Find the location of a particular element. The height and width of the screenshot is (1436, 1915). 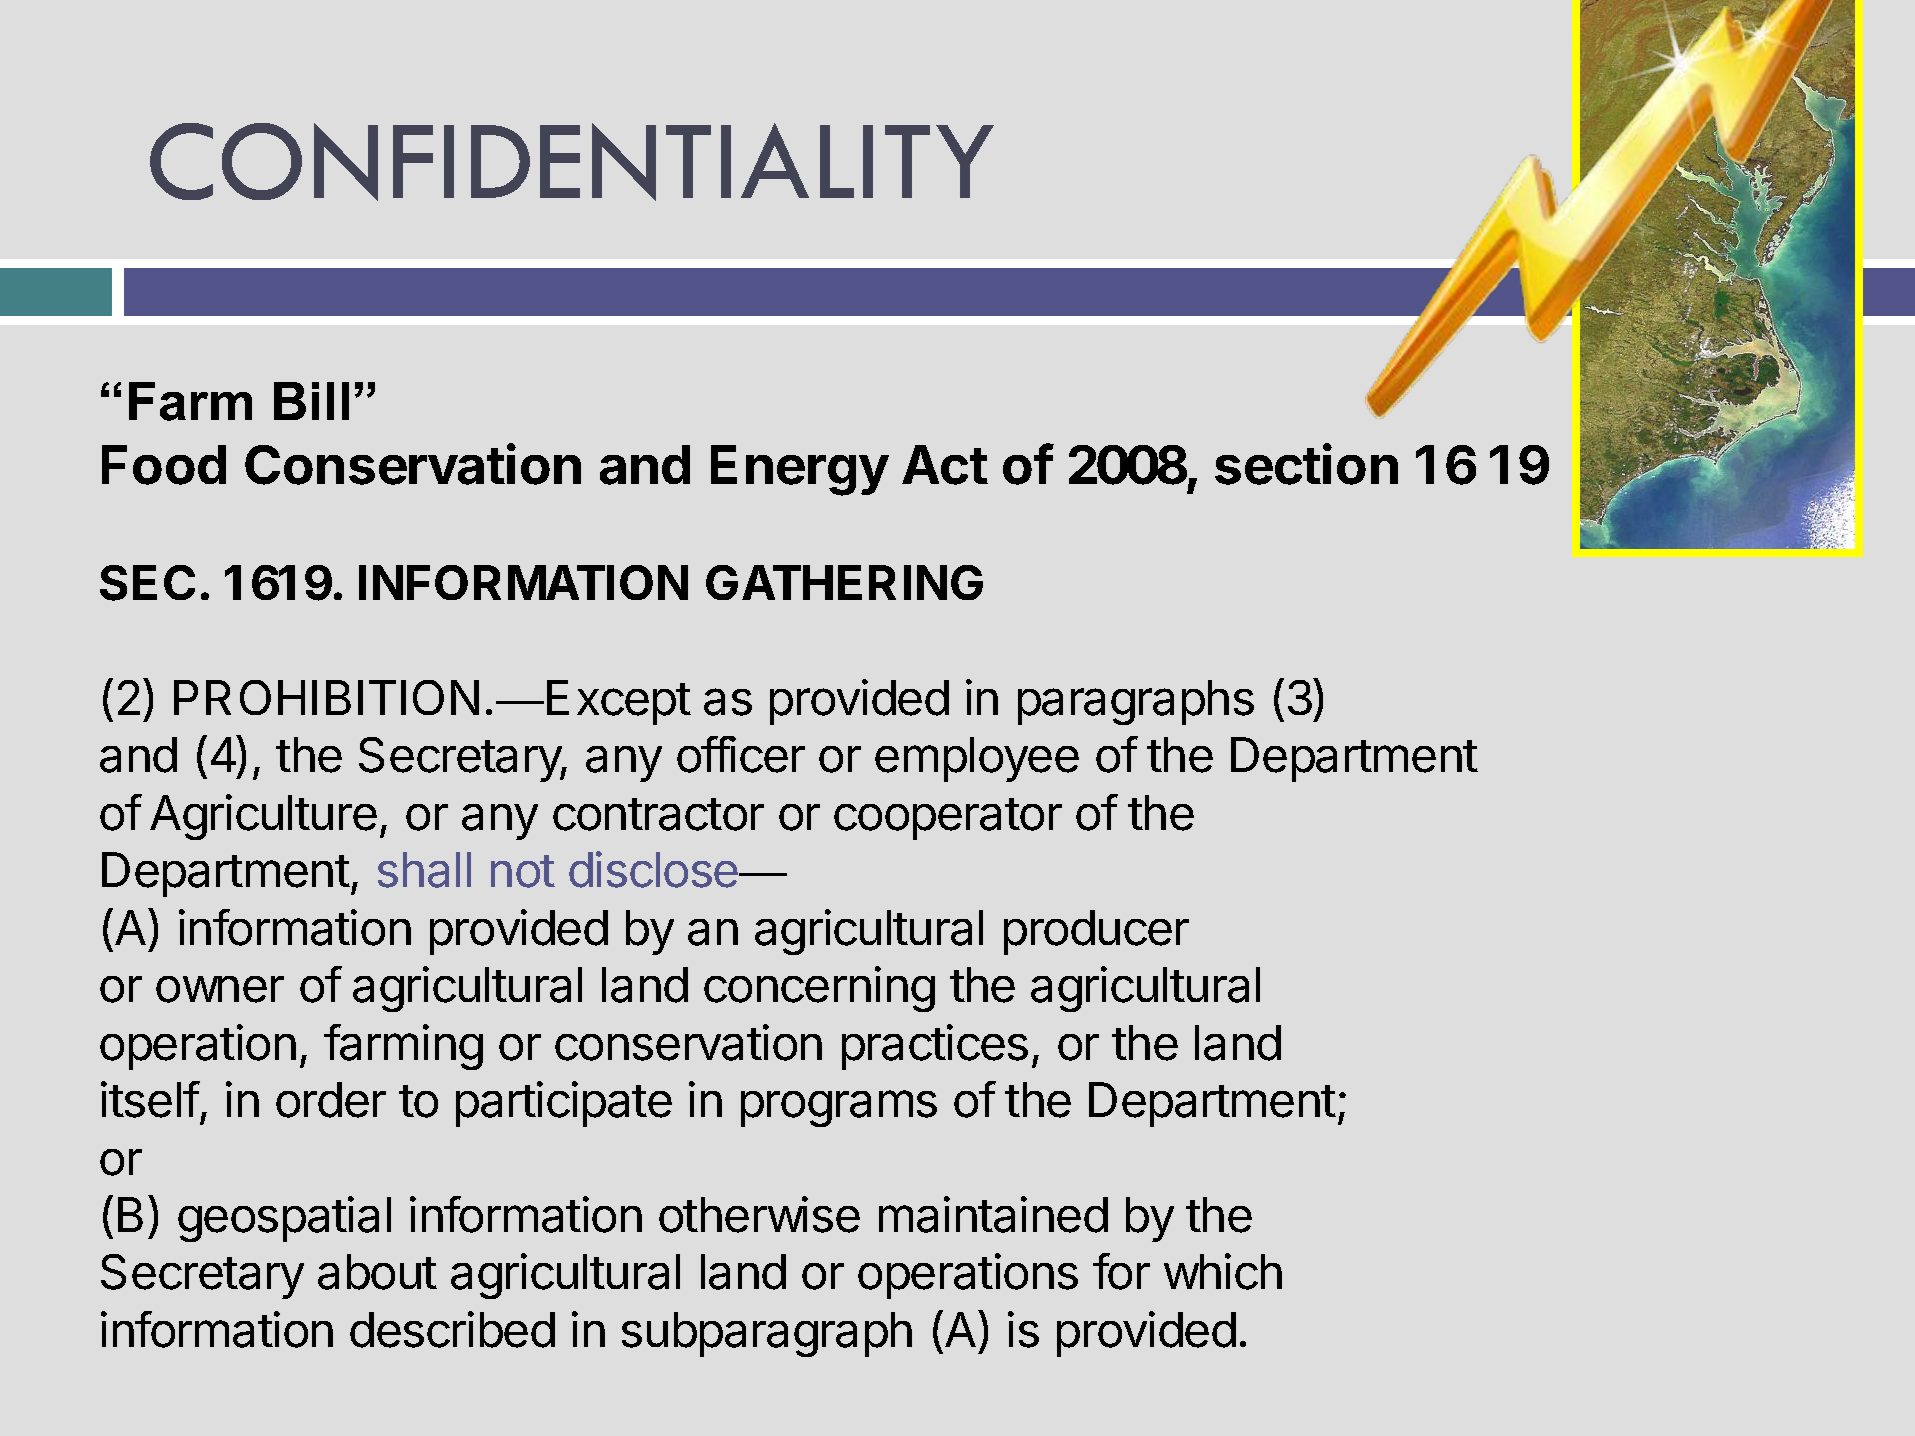

officer is located at coordinates (741, 754).
